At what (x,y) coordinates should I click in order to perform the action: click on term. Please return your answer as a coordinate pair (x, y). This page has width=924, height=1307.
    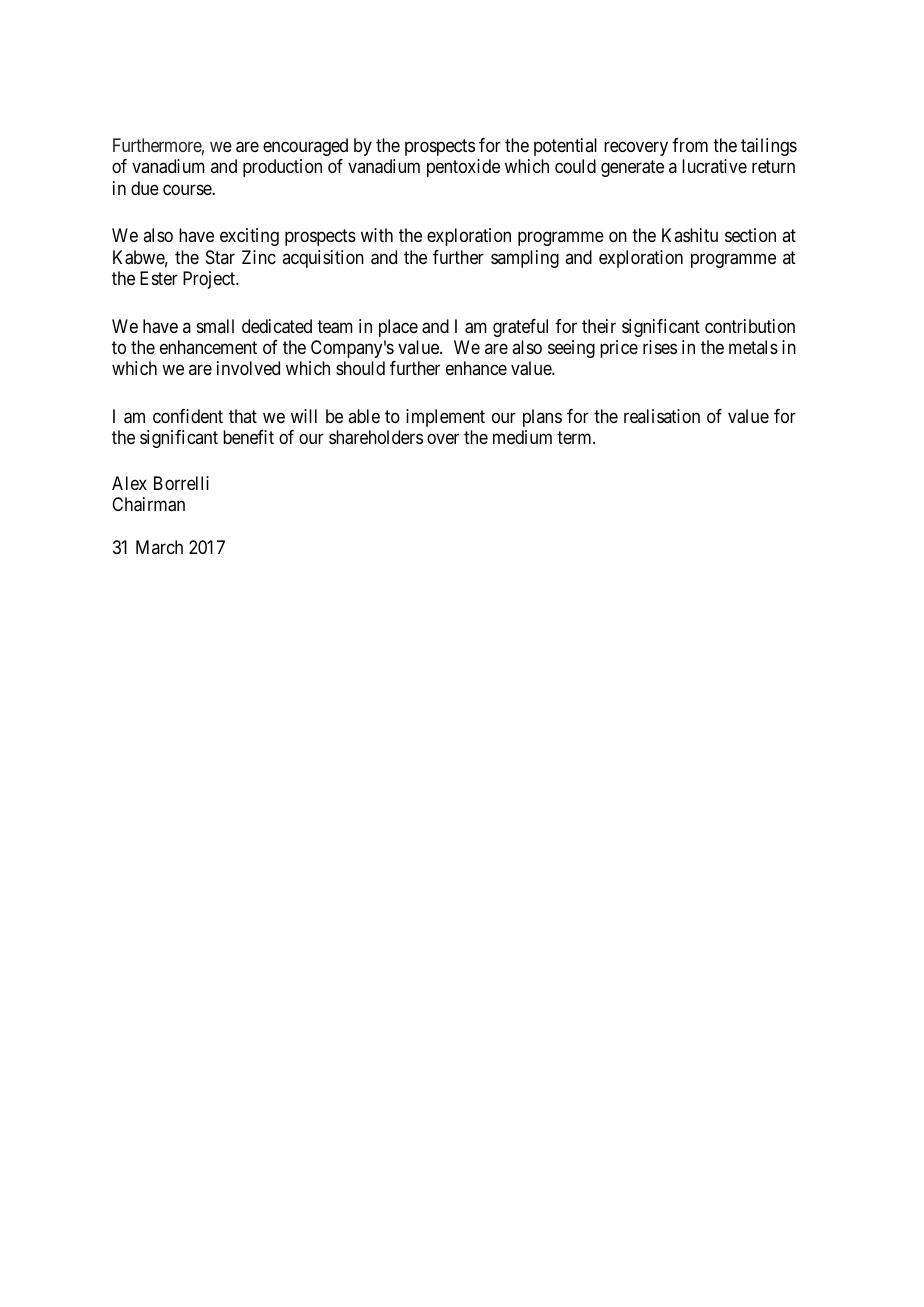
    Looking at the image, I should click on (575, 438).
